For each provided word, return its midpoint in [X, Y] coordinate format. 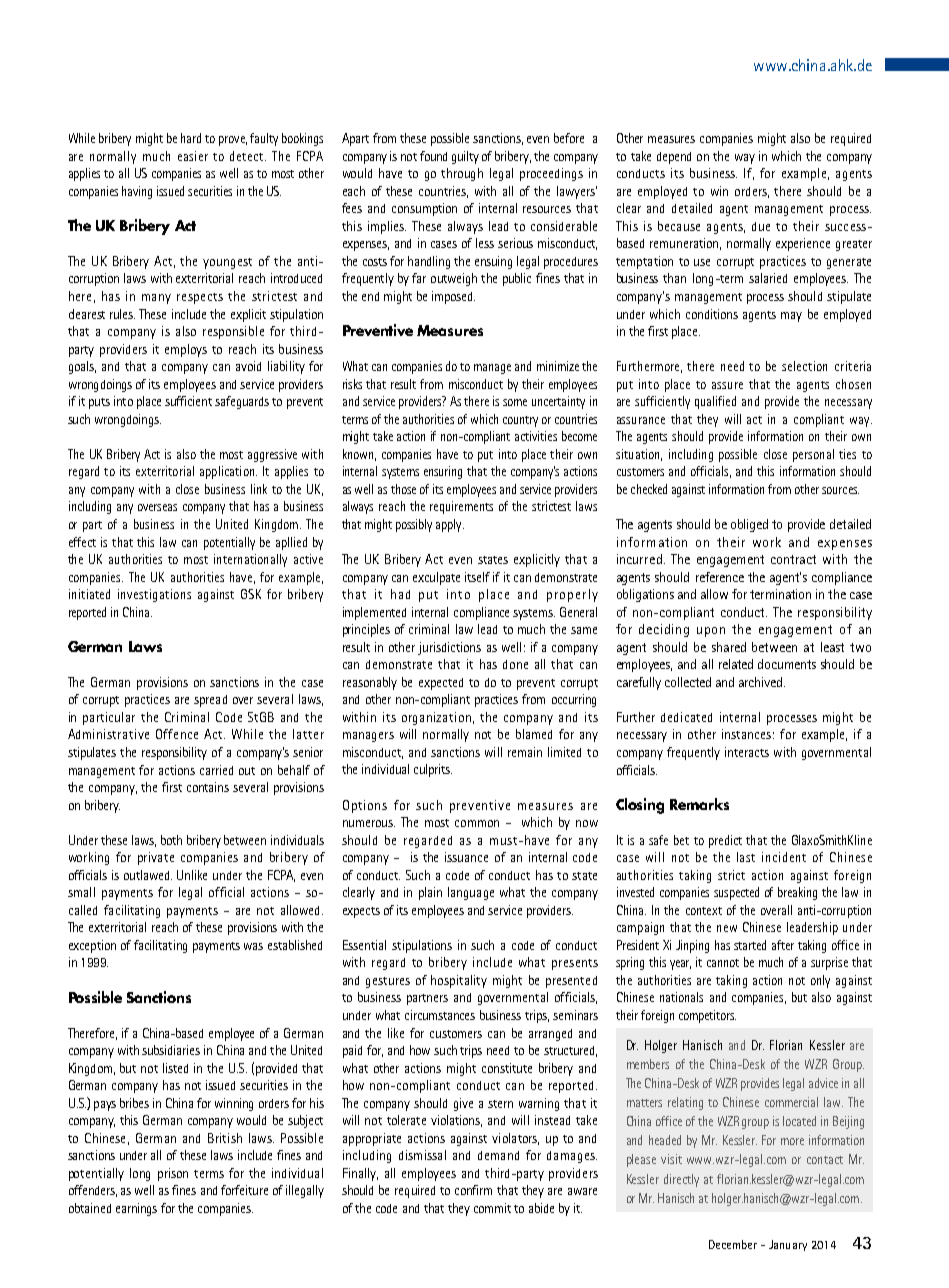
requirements [461, 507]
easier [193, 156]
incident [784, 857]
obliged [749, 525]
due [761, 226]
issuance [466, 857]
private [156, 858]
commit [492, 1208]
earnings [136, 1209]
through [462, 174]
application [228, 472]
